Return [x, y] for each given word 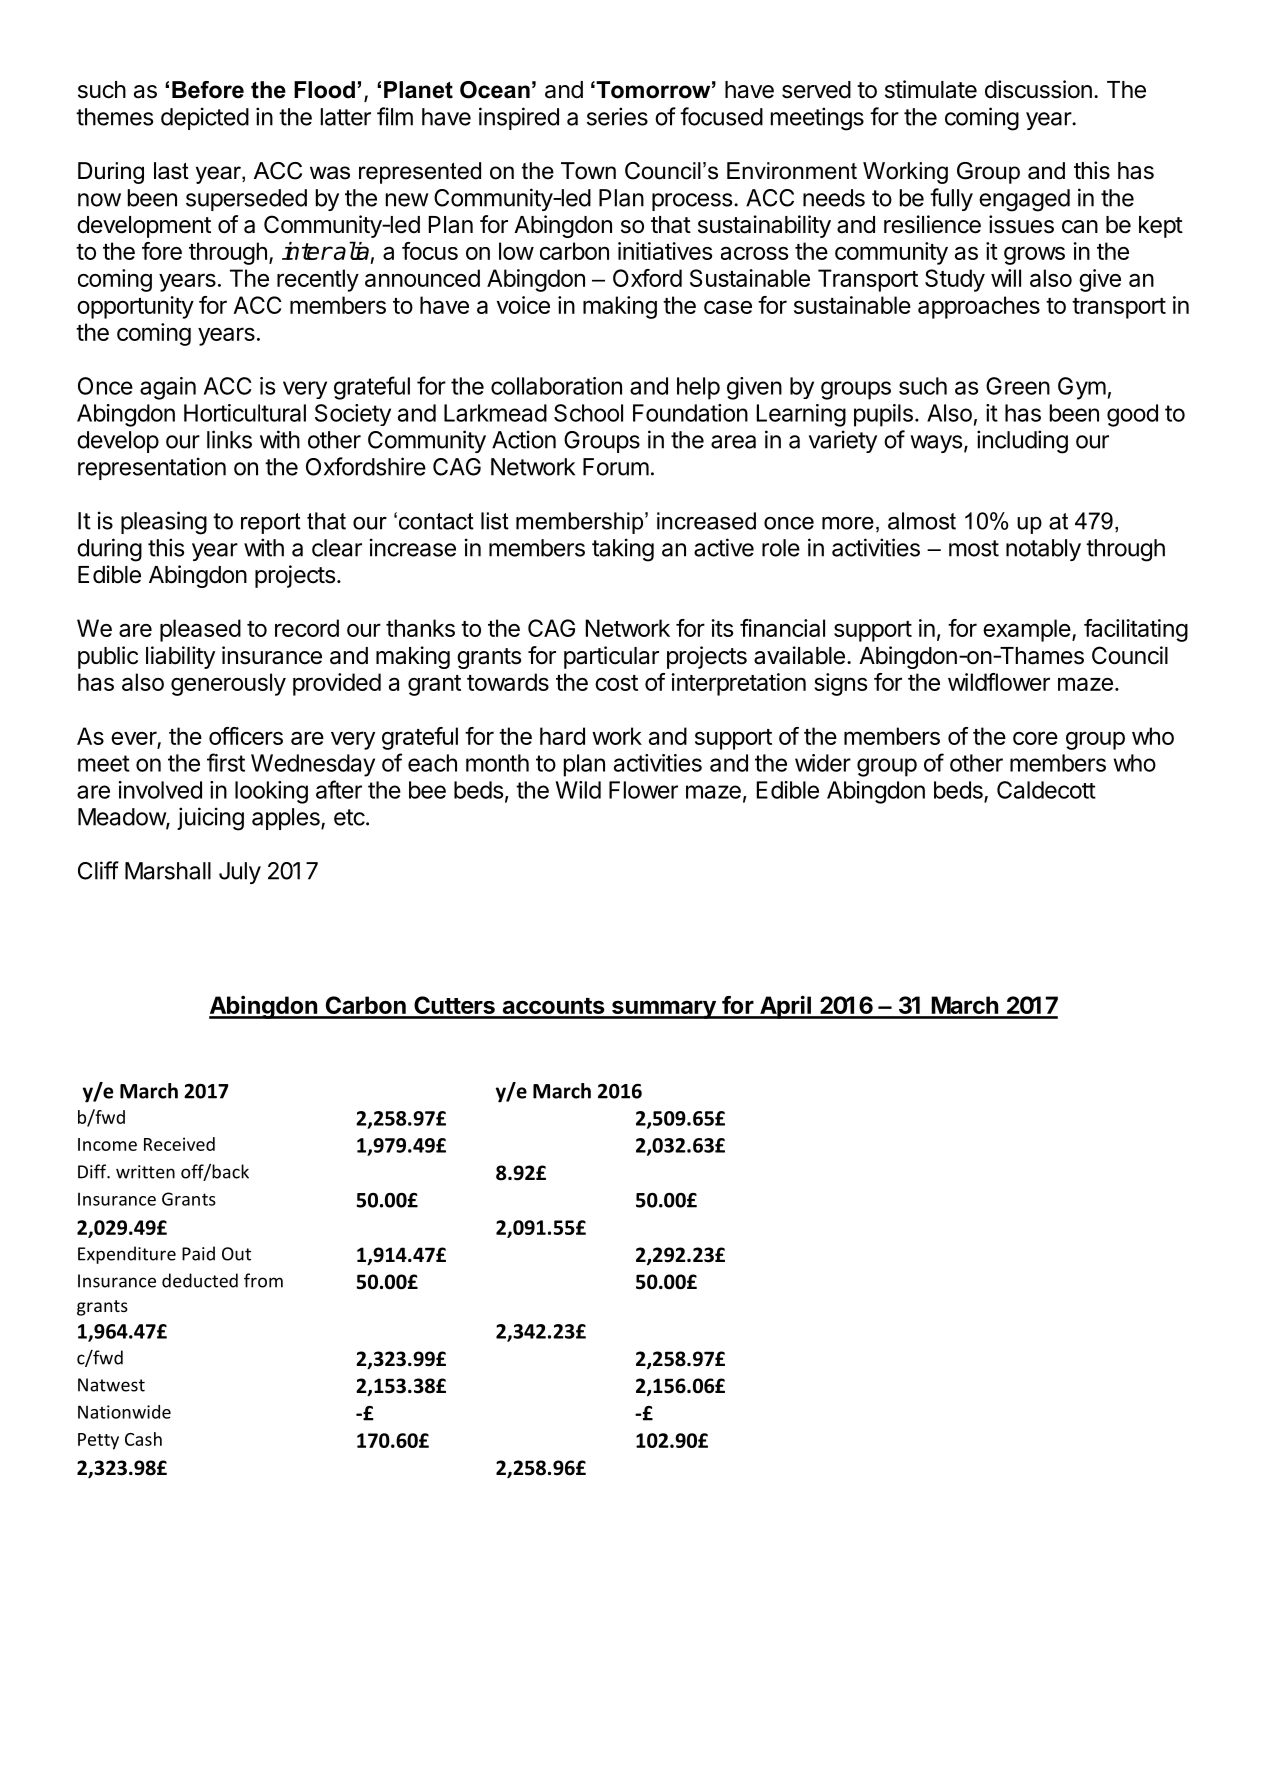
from [263, 1280]
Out [236, 1254]
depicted [205, 118]
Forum [616, 467]
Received [179, 1144]
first [226, 762]
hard [562, 736]
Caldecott [1046, 790]
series [617, 116]
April [785, 1007]
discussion [1038, 89]
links [229, 439]
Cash [143, 1439]
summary [664, 1009]
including [1022, 442]
